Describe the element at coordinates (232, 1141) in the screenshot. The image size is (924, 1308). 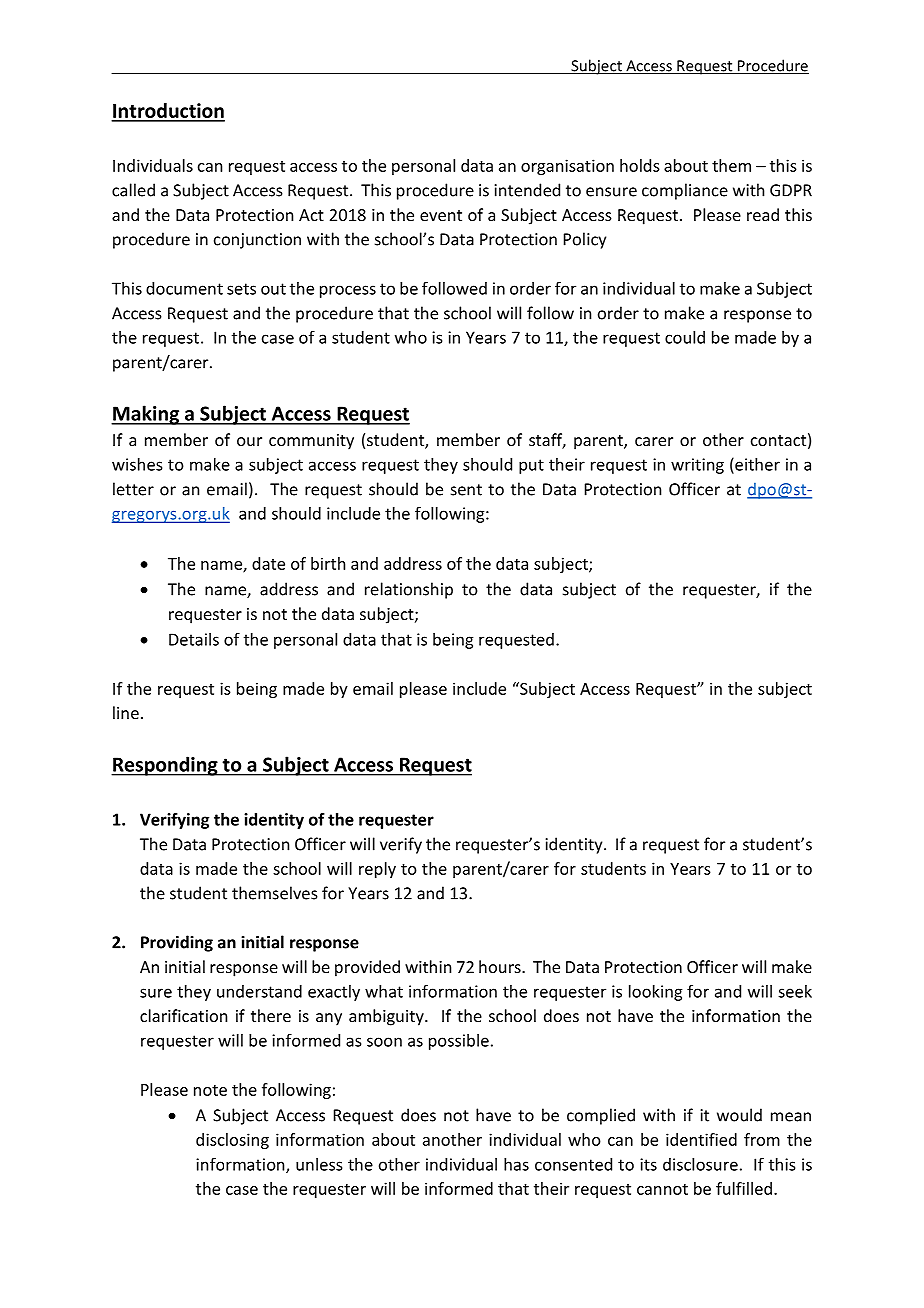
I see `disclosing` at that location.
